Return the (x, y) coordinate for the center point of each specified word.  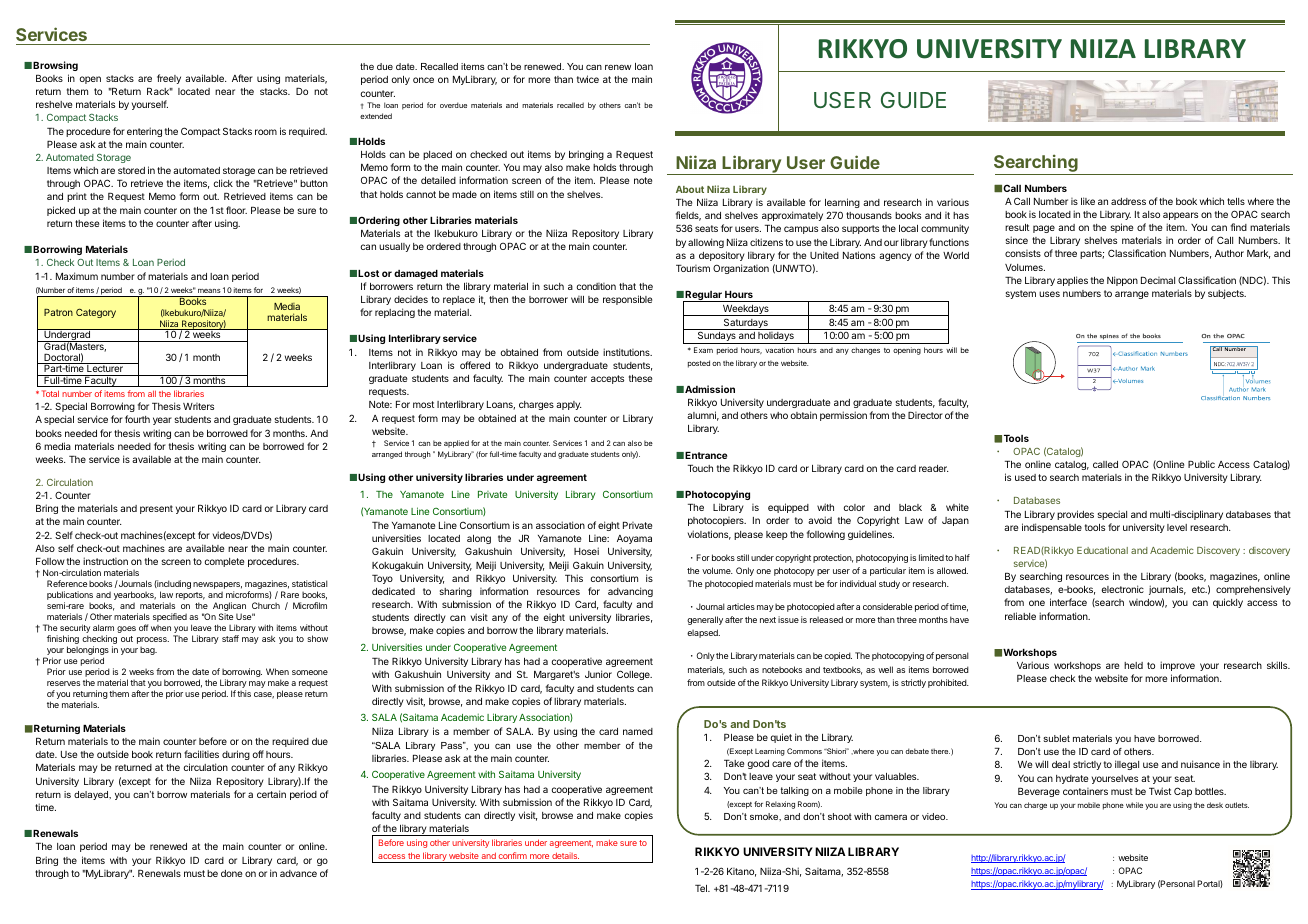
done (231, 873)
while (1134, 805)
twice (588, 79)
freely (169, 79)
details (565, 855)
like (1088, 201)
